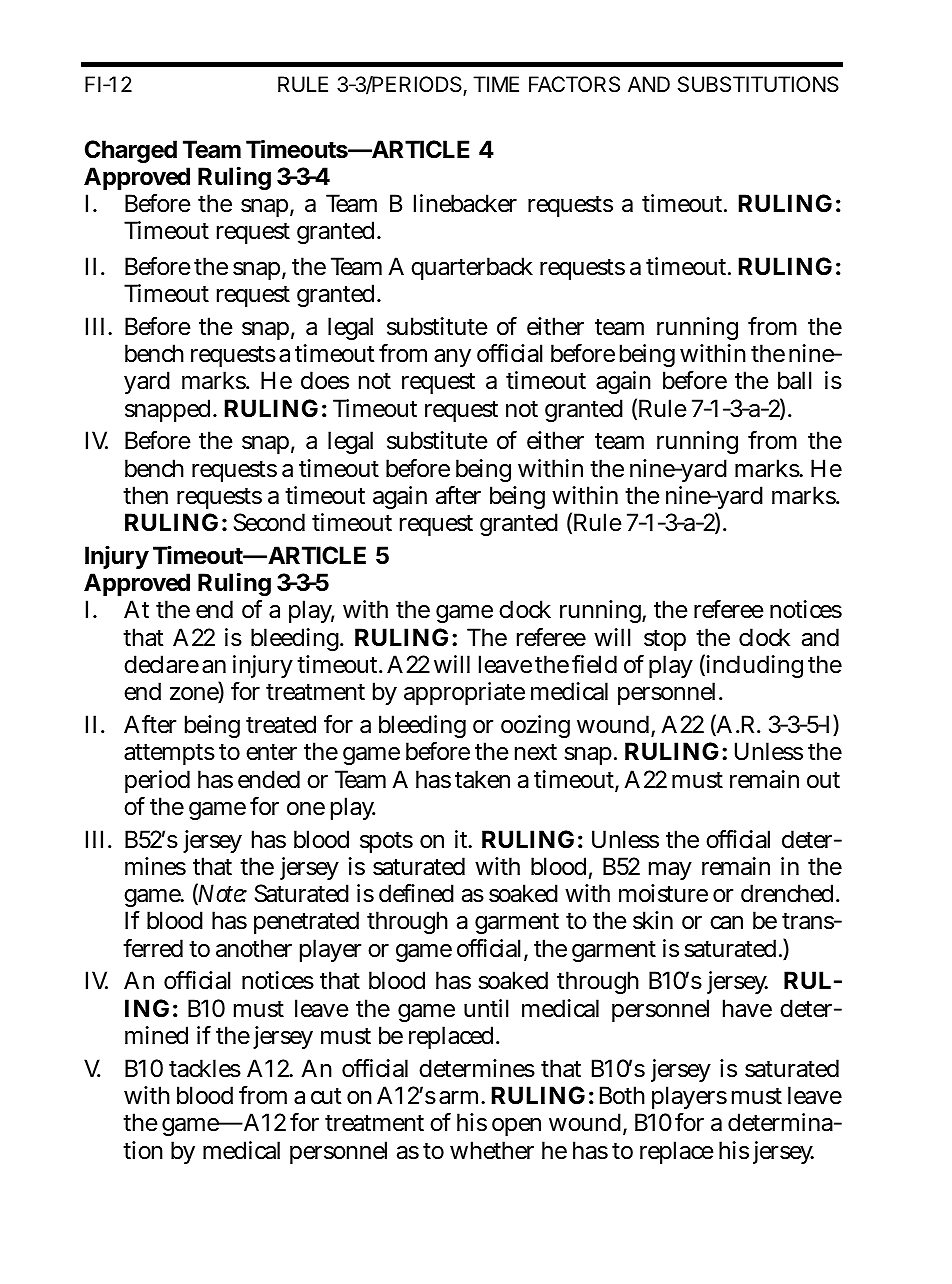 This image has width=952, height=1284. I want to click on linebacker, so click(465, 203).
